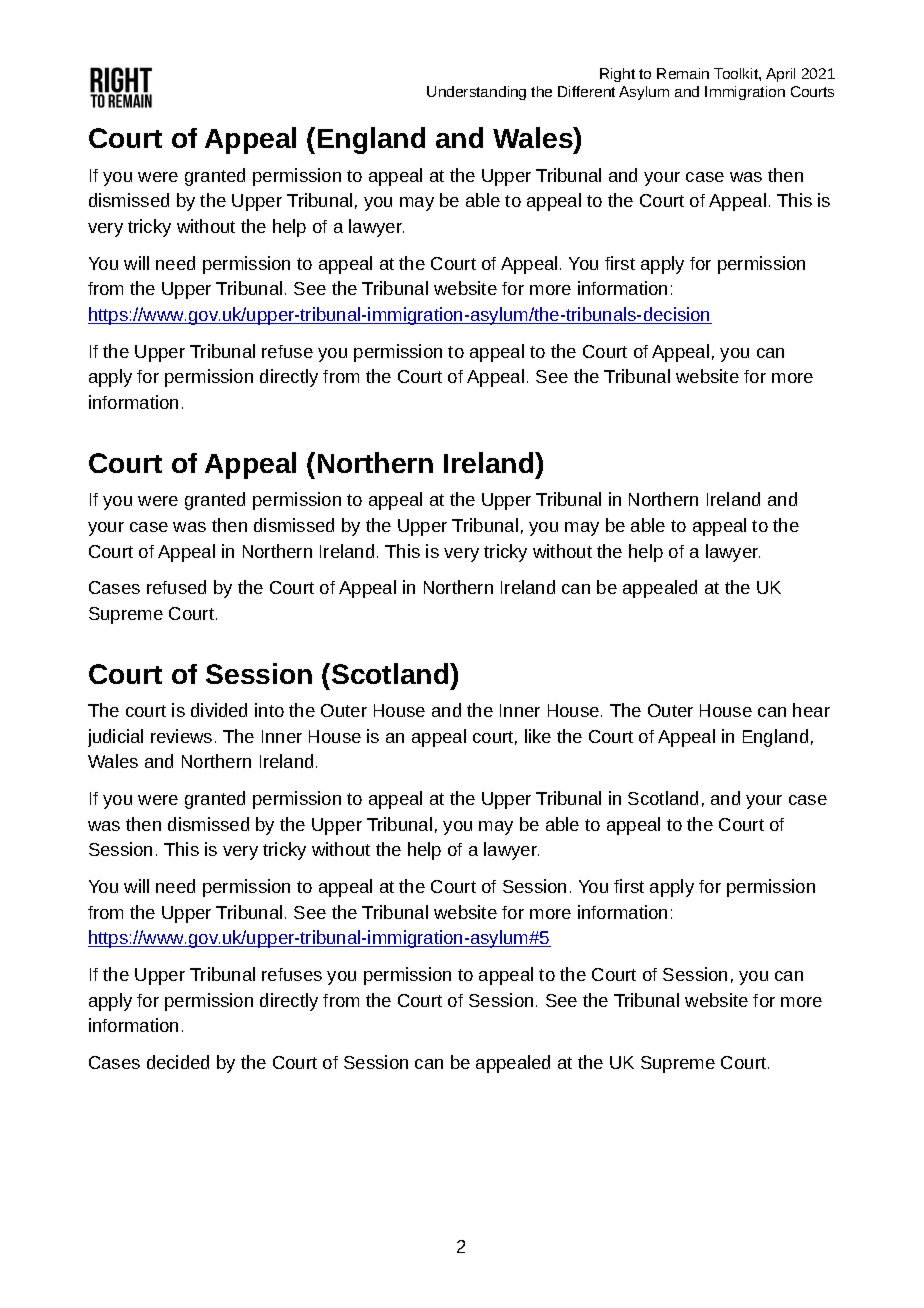 This page has width=924, height=1308. Describe the element at coordinates (683, 73) in the page. I see `Remain` at that location.
